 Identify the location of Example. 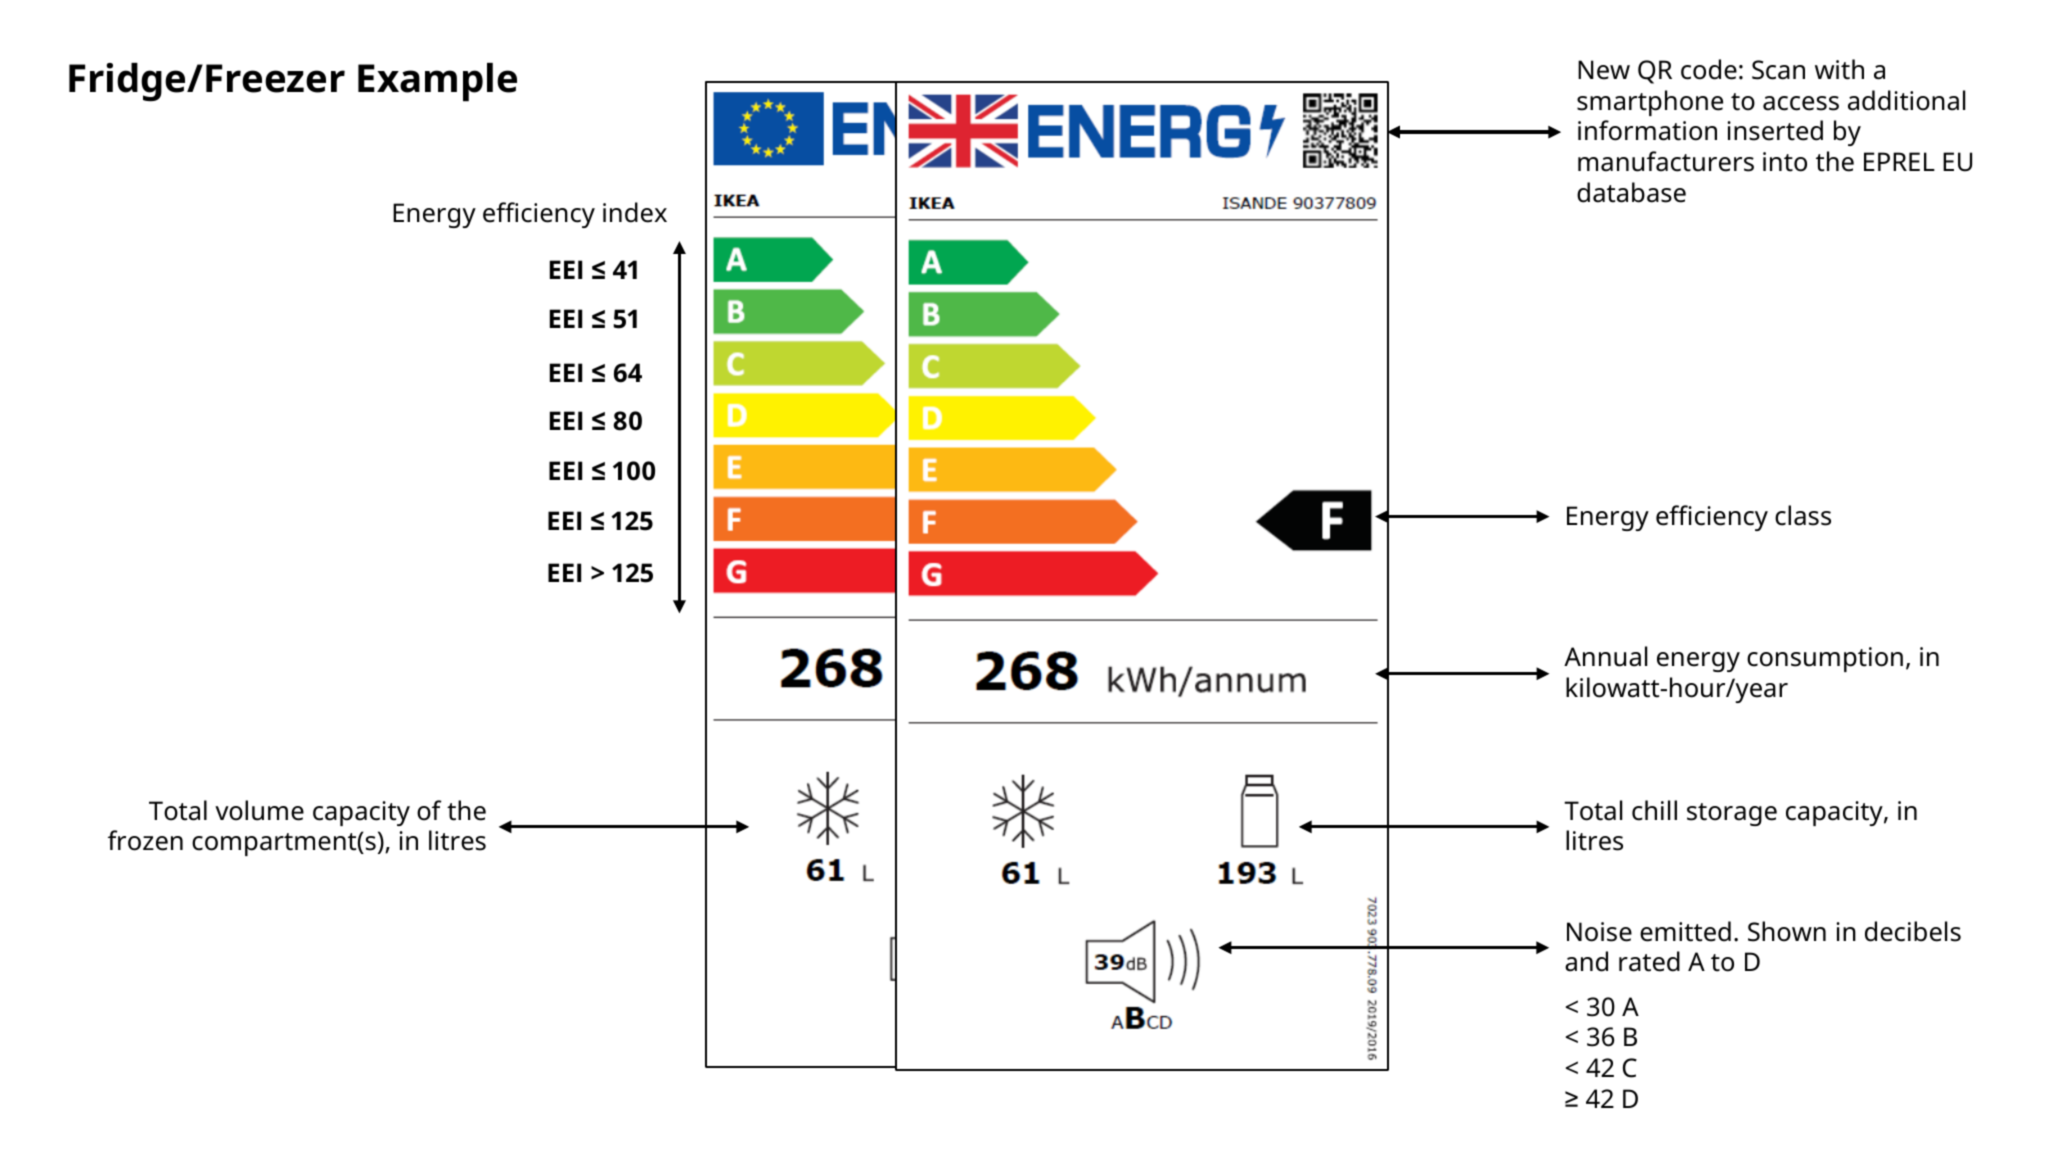
(437, 82).
